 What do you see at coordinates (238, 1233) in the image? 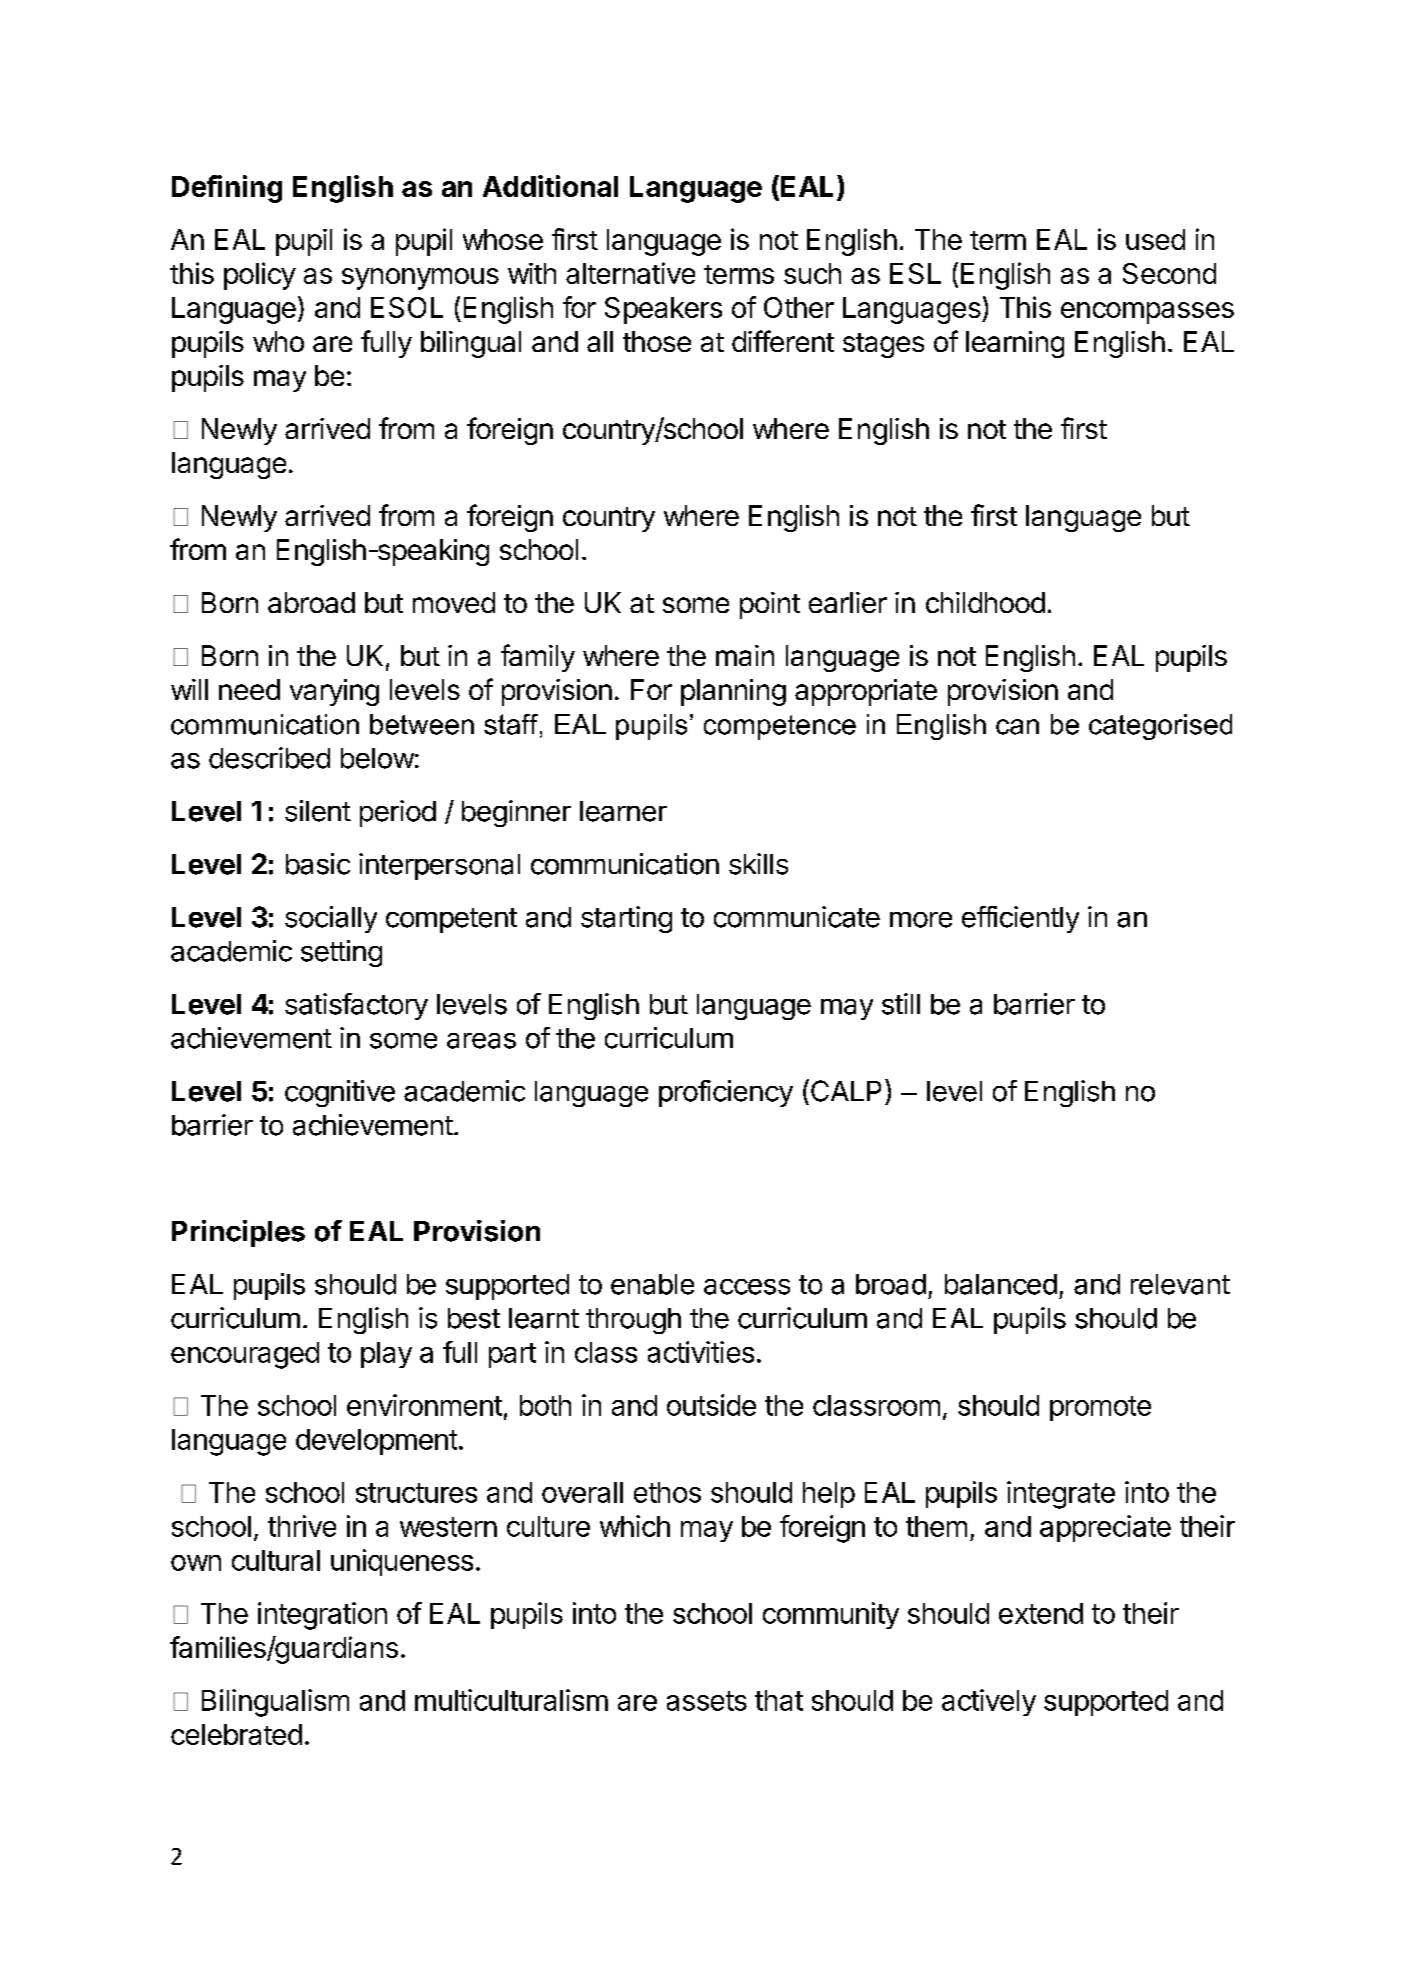
I see `Principles` at bounding box center [238, 1233].
